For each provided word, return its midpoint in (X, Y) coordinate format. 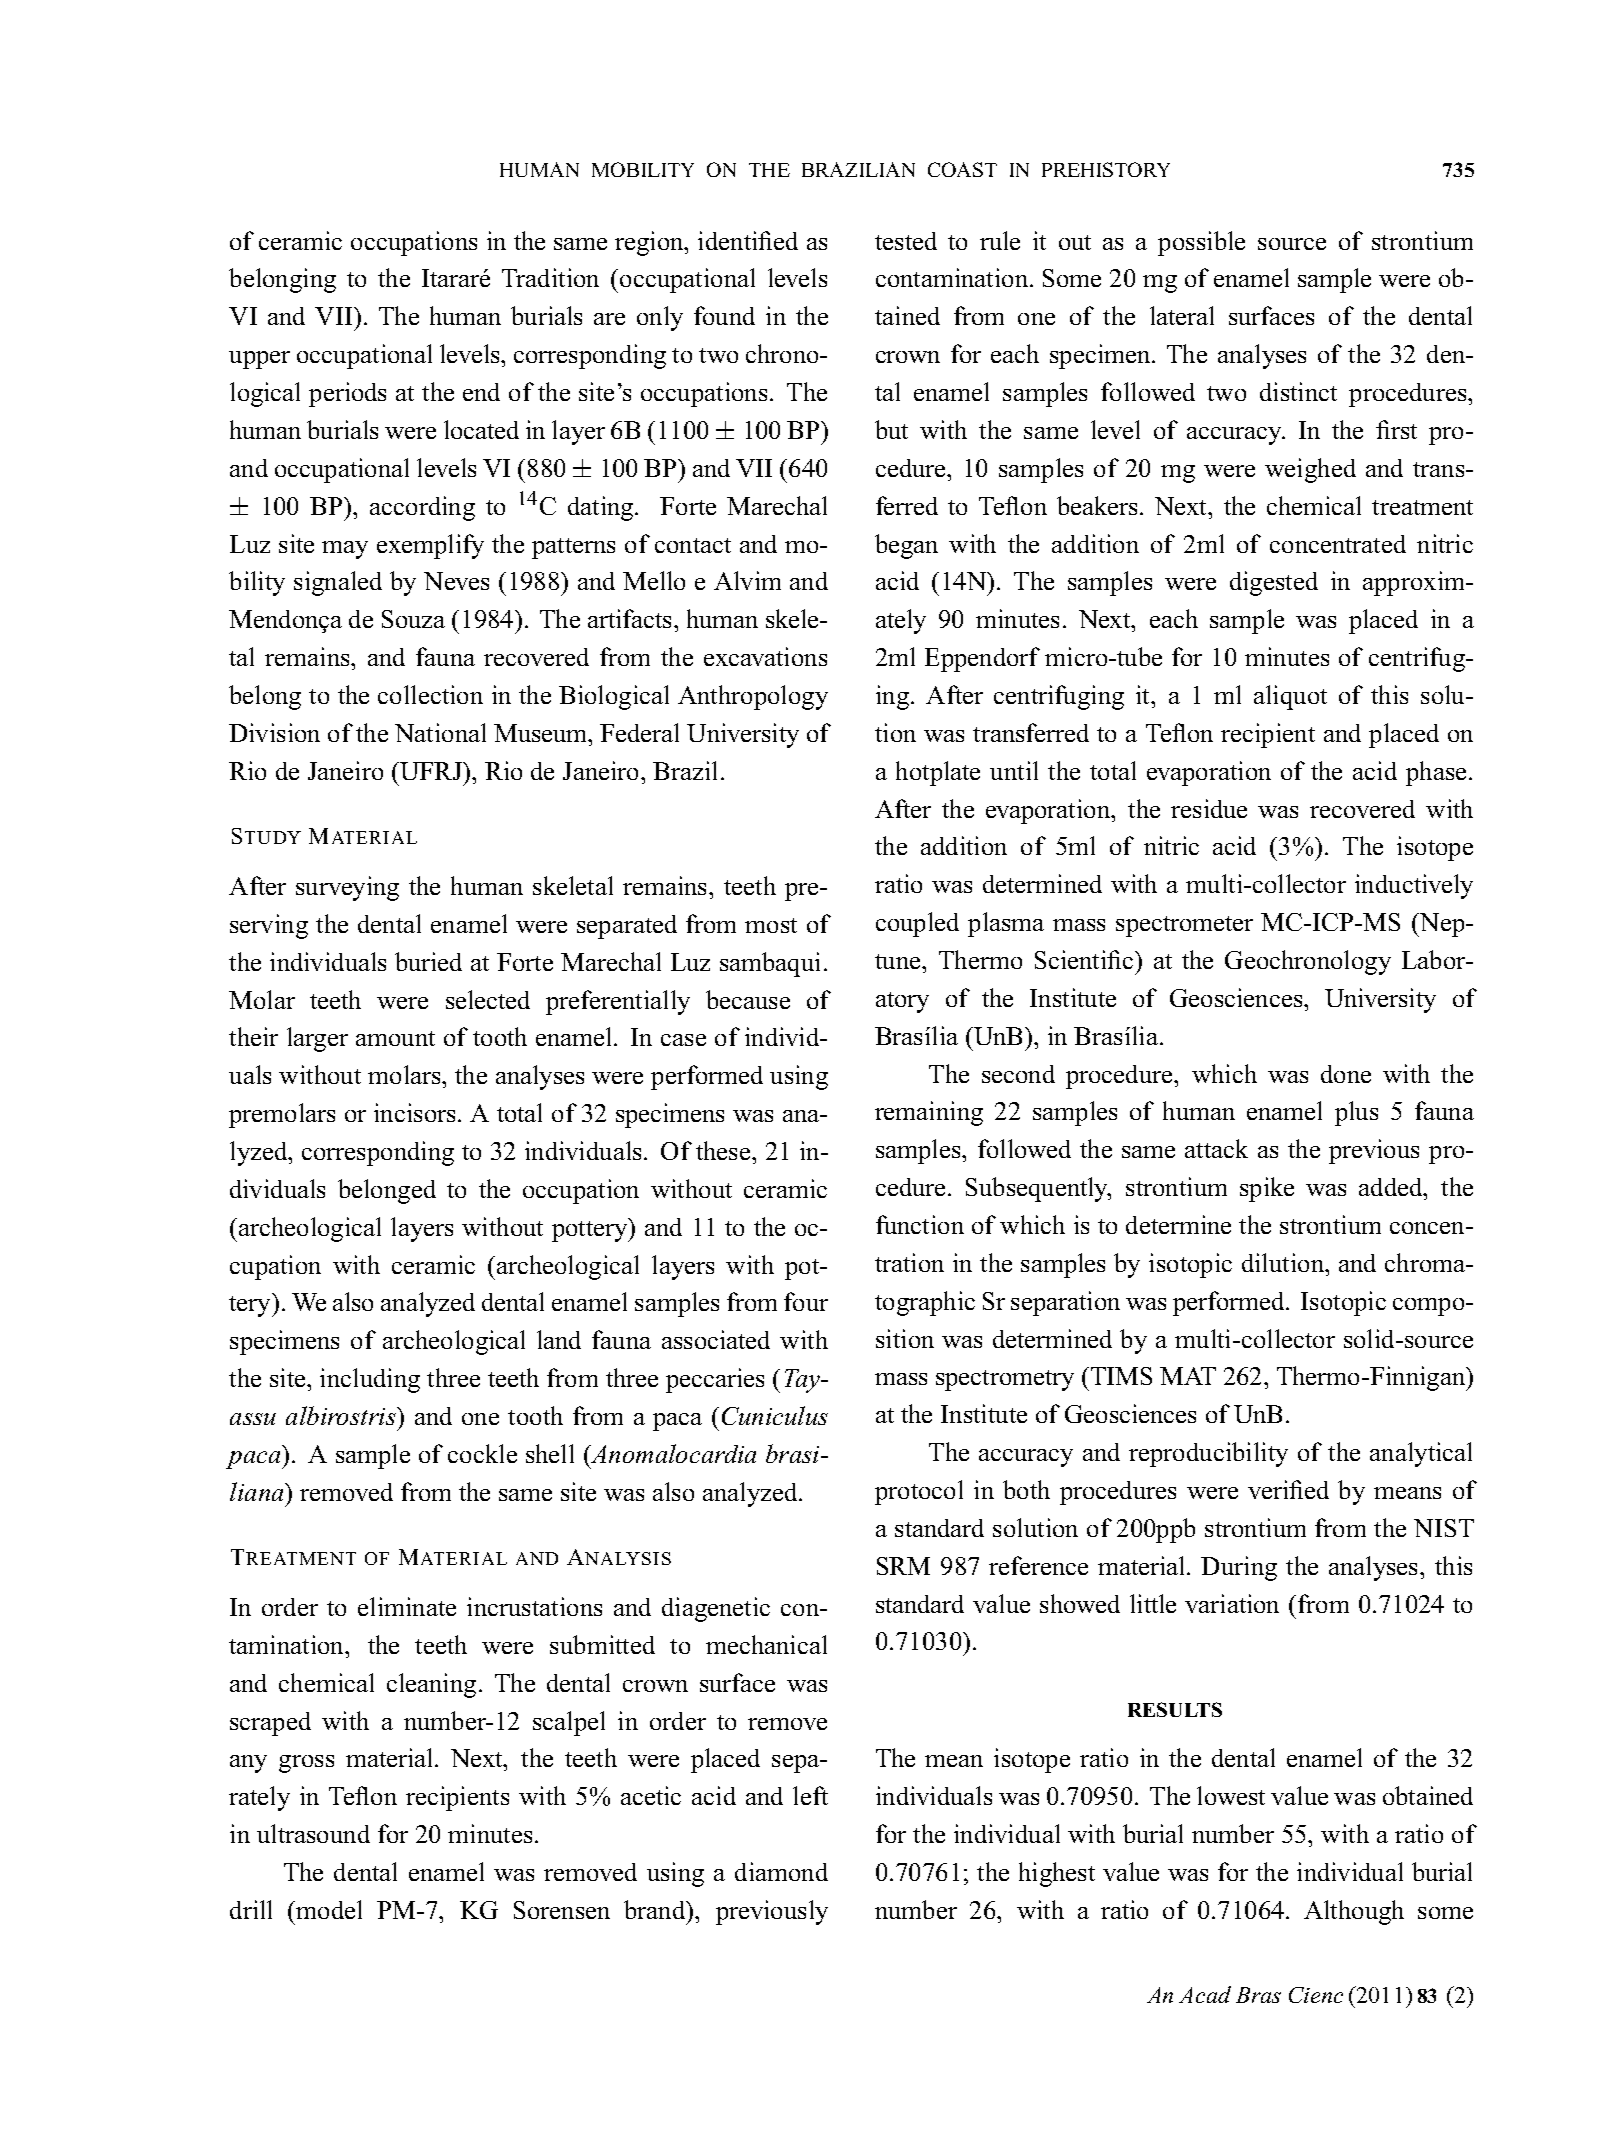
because (748, 999)
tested (906, 241)
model (328, 1909)
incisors (414, 1112)
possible (1201, 243)
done (1346, 1074)
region (650, 243)
